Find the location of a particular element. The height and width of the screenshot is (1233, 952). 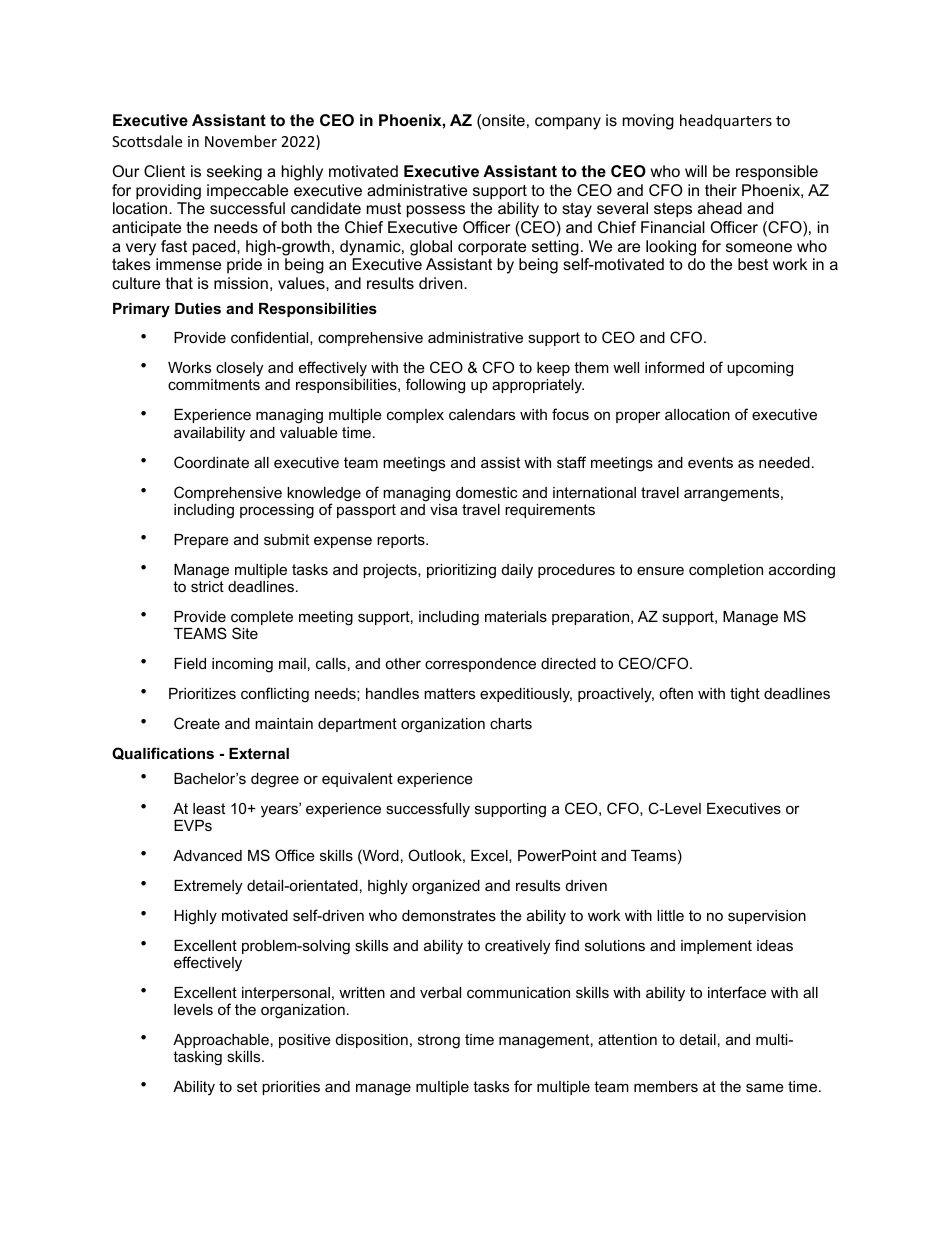

charts is located at coordinates (511, 723).
